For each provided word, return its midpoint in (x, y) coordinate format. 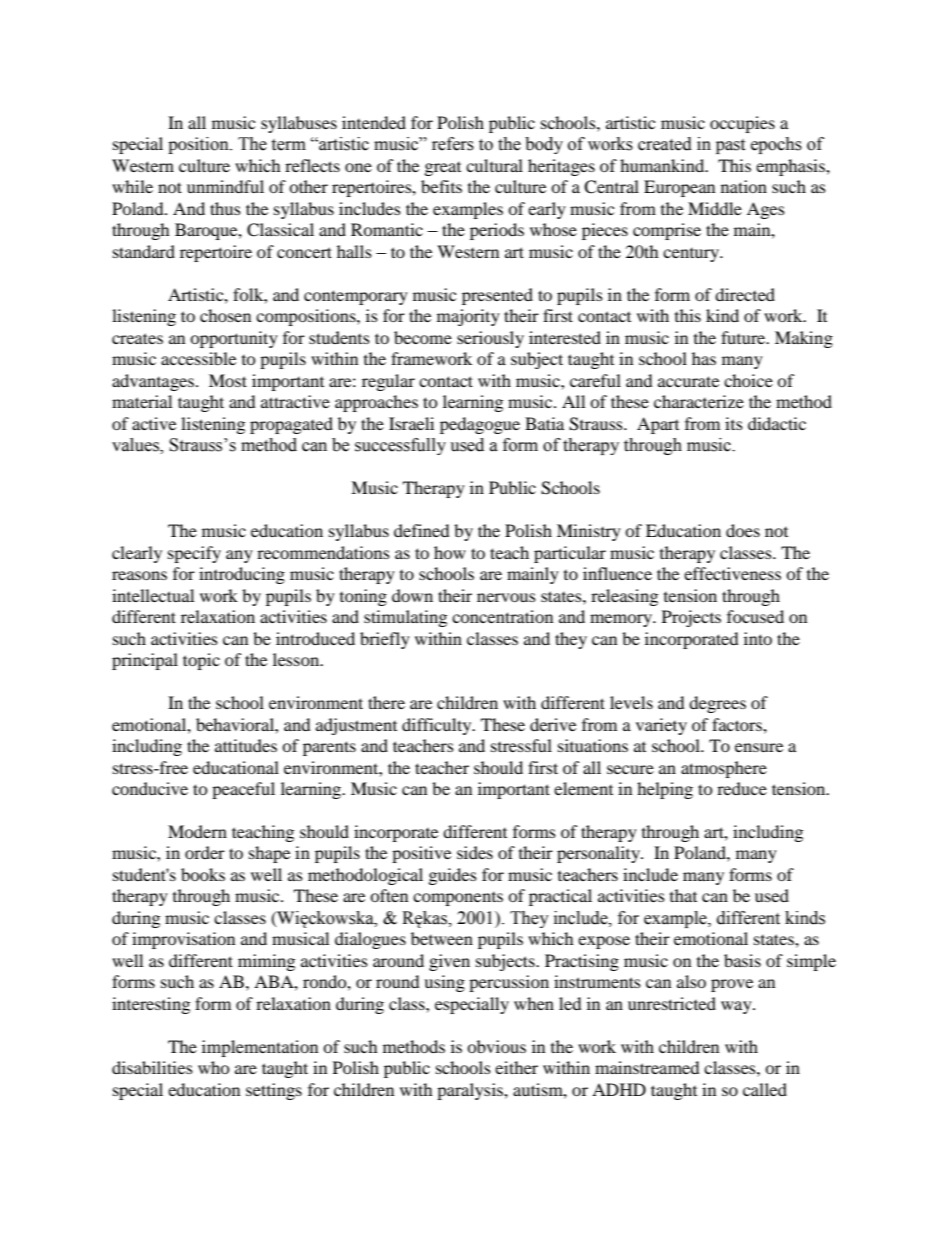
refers (453, 144)
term (288, 145)
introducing (242, 575)
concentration (502, 616)
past (730, 146)
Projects (691, 618)
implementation (260, 1048)
